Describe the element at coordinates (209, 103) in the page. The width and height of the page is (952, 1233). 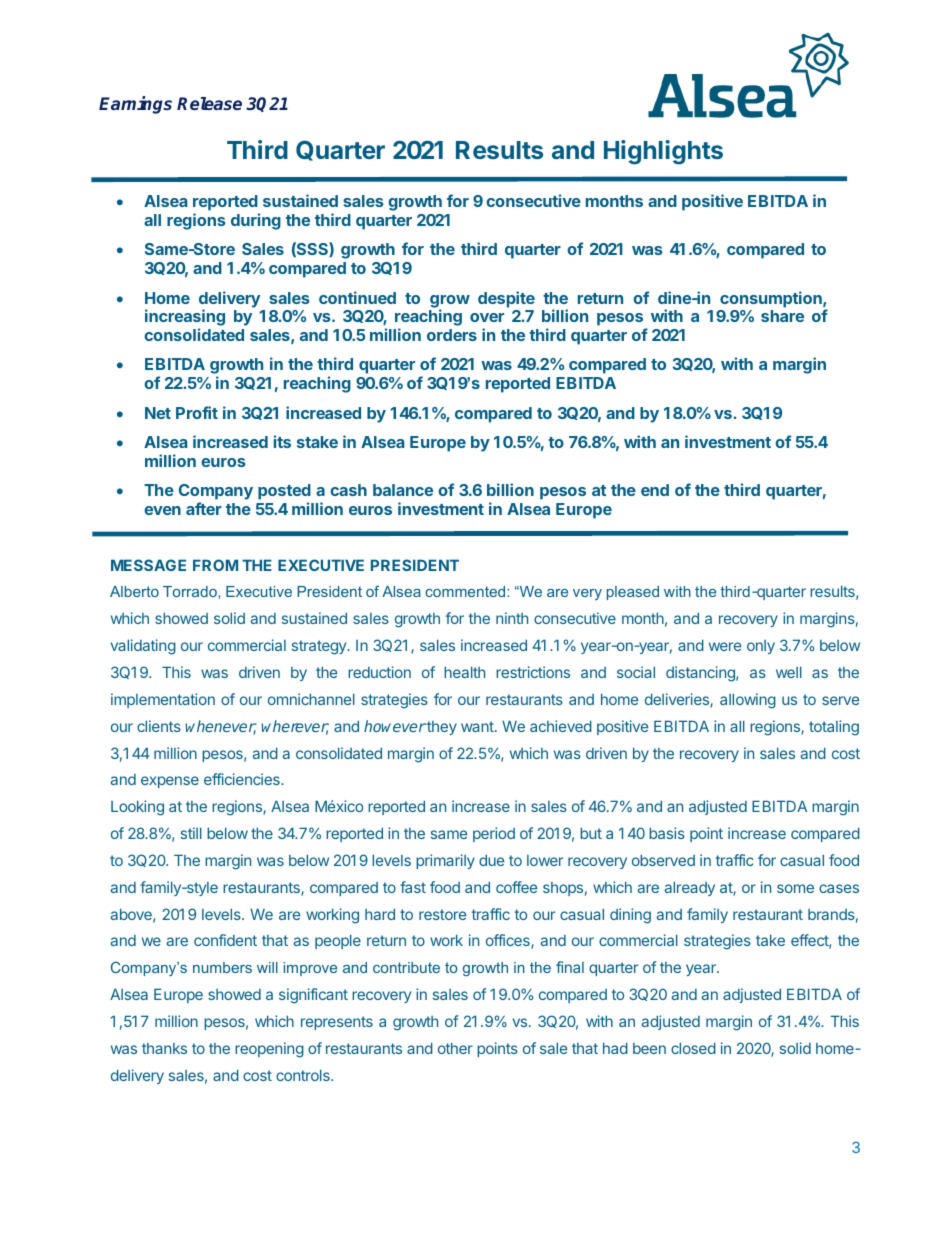
I see `Release` at that location.
